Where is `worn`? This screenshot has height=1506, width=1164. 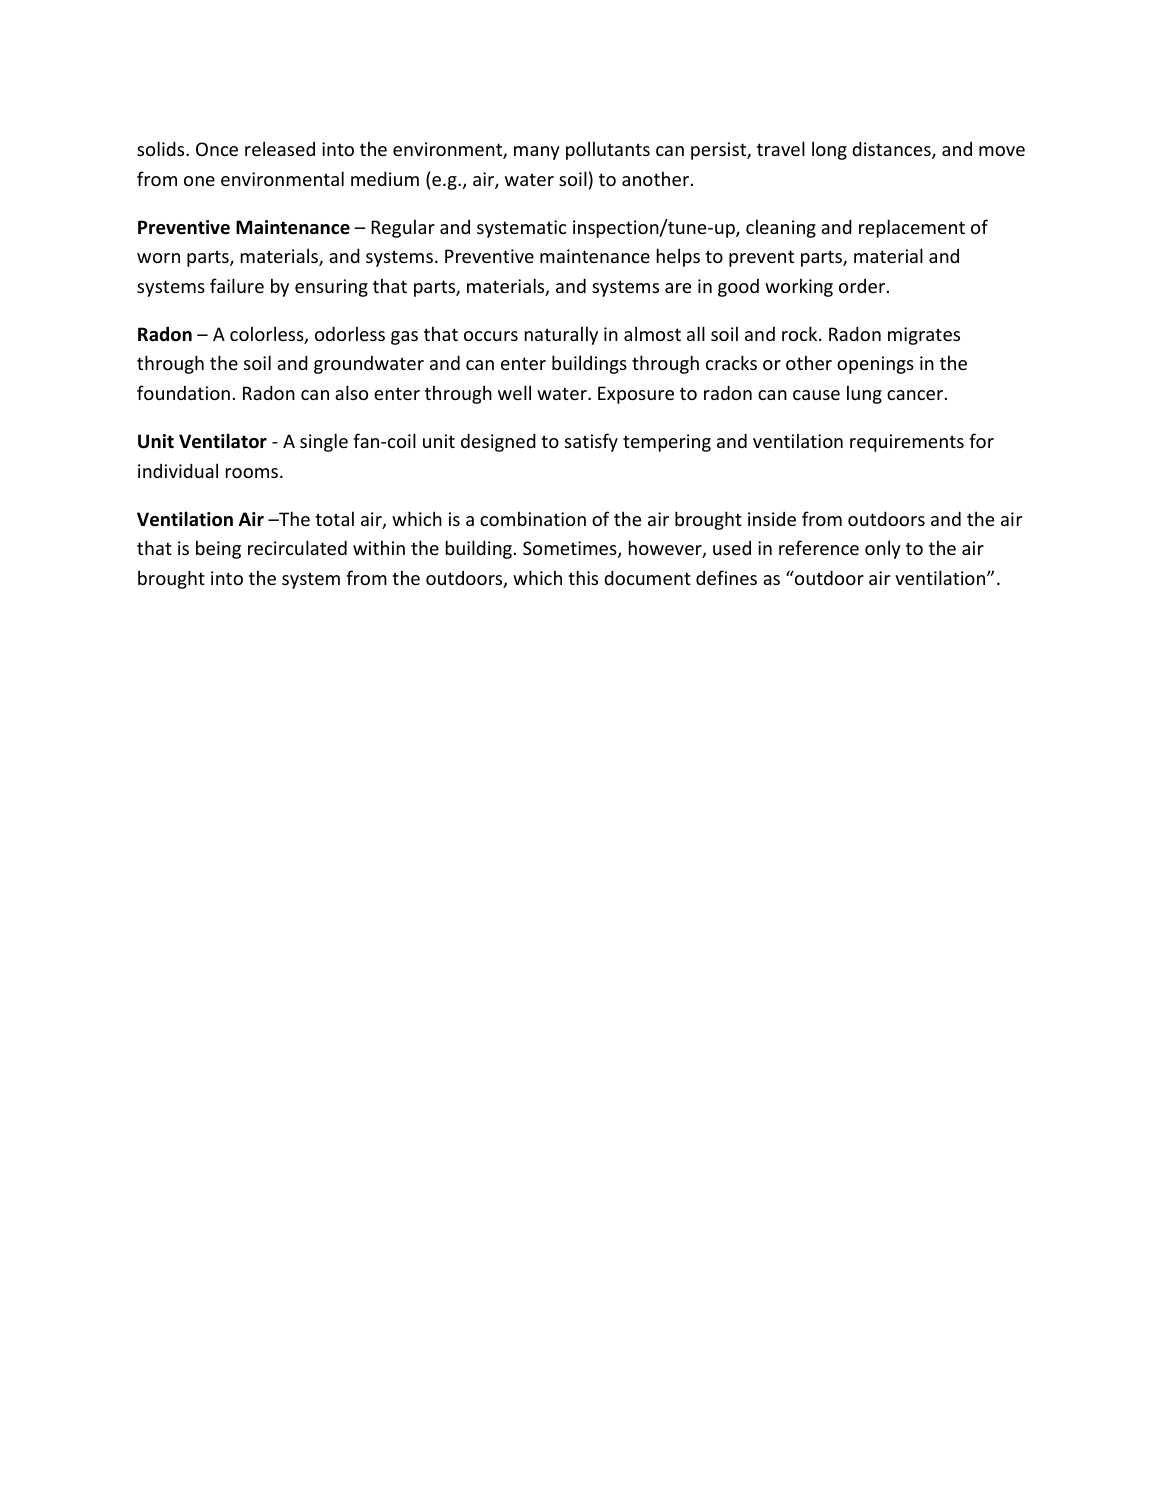 worn is located at coordinates (158, 258).
